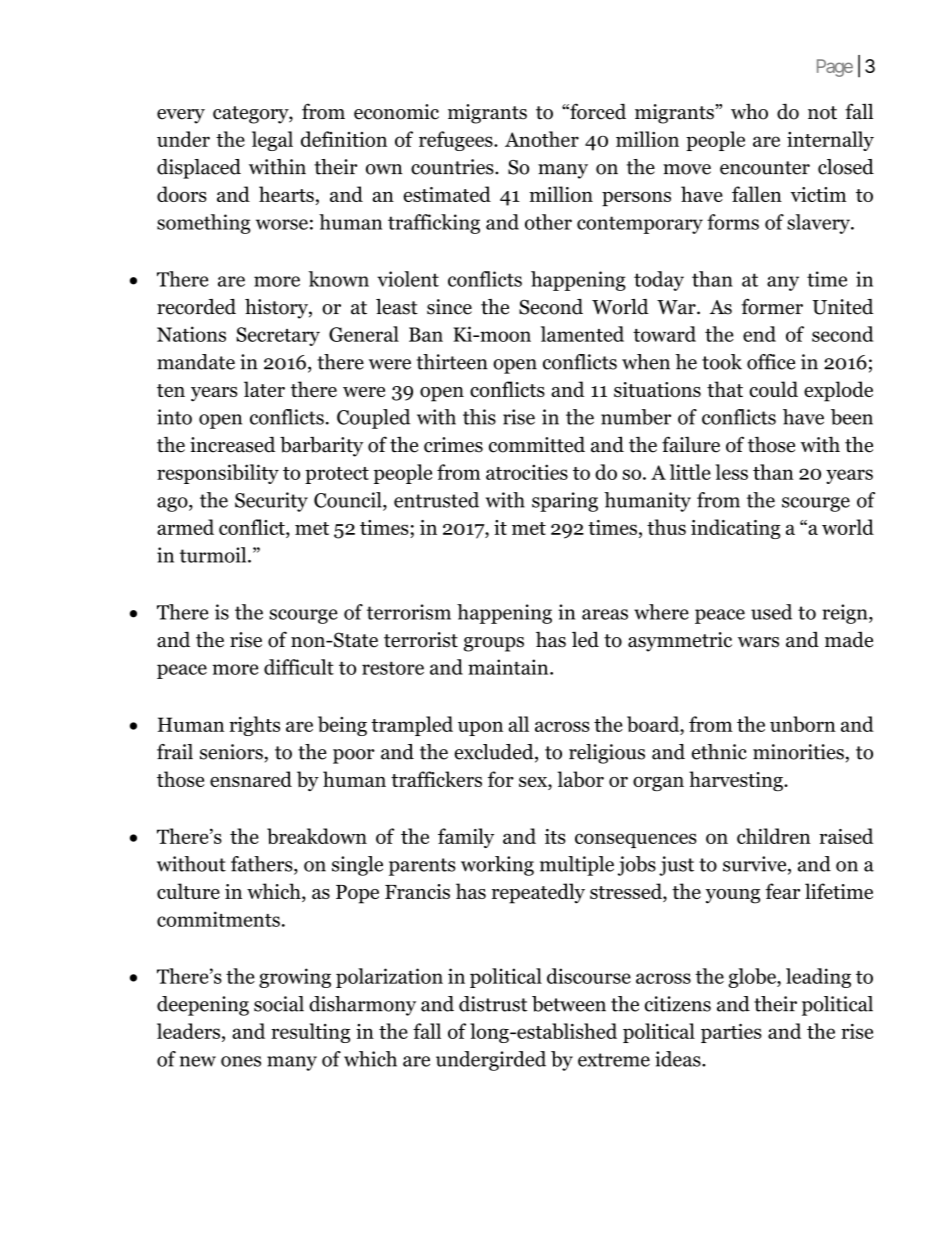  I want to click on groups, so click(494, 644).
